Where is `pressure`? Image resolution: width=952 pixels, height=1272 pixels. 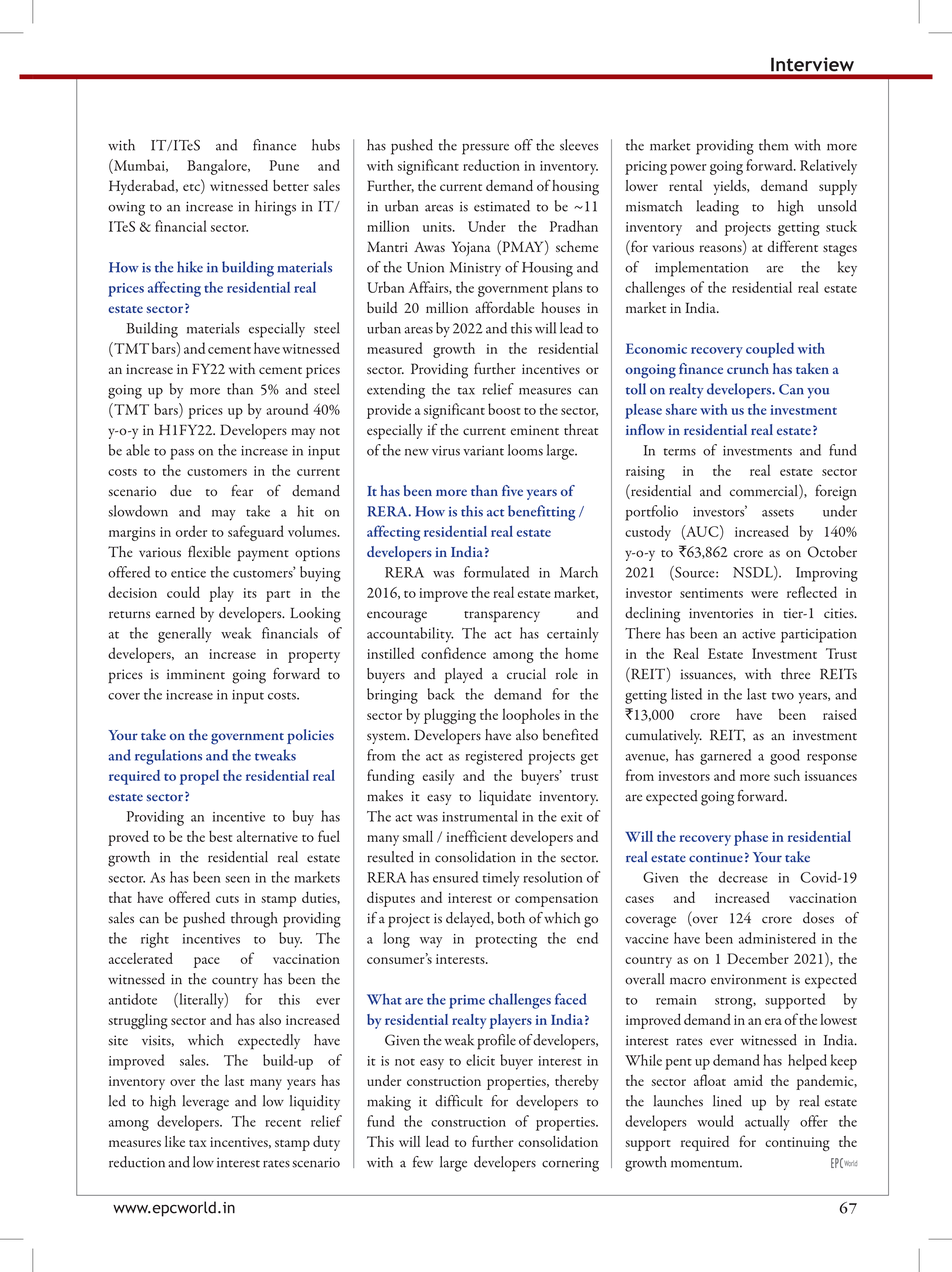
pressure is located at coordinates (485, 149).
